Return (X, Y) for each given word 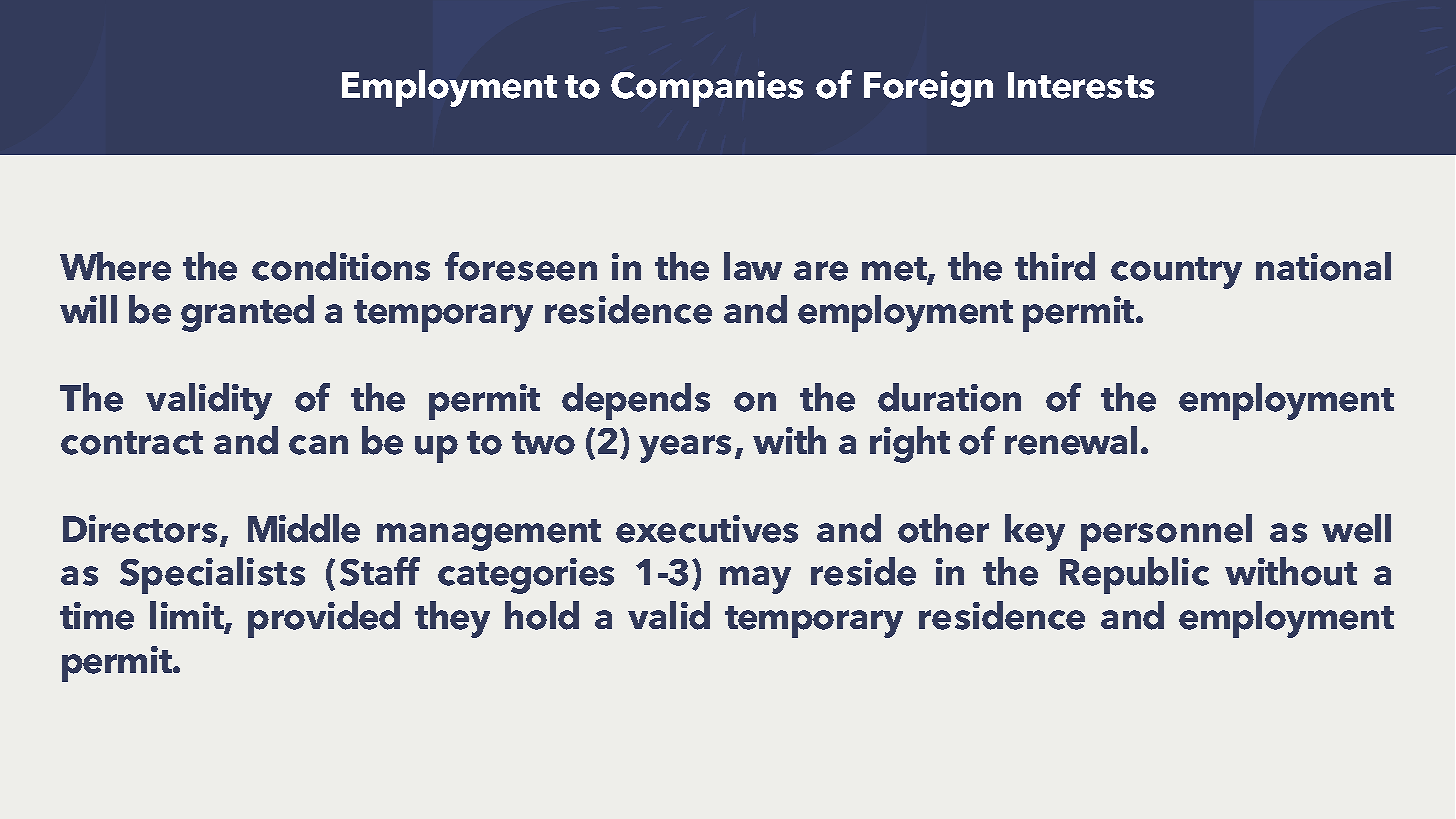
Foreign (928, 89)
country (1176, 273)
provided (324, 619)
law (753, 266)
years (685, 449)
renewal (1071, 440)
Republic (1134, 575)
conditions (341, 266)
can (318, 445)
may (755, 580)
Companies (707, 89)
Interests (1081, 85)
